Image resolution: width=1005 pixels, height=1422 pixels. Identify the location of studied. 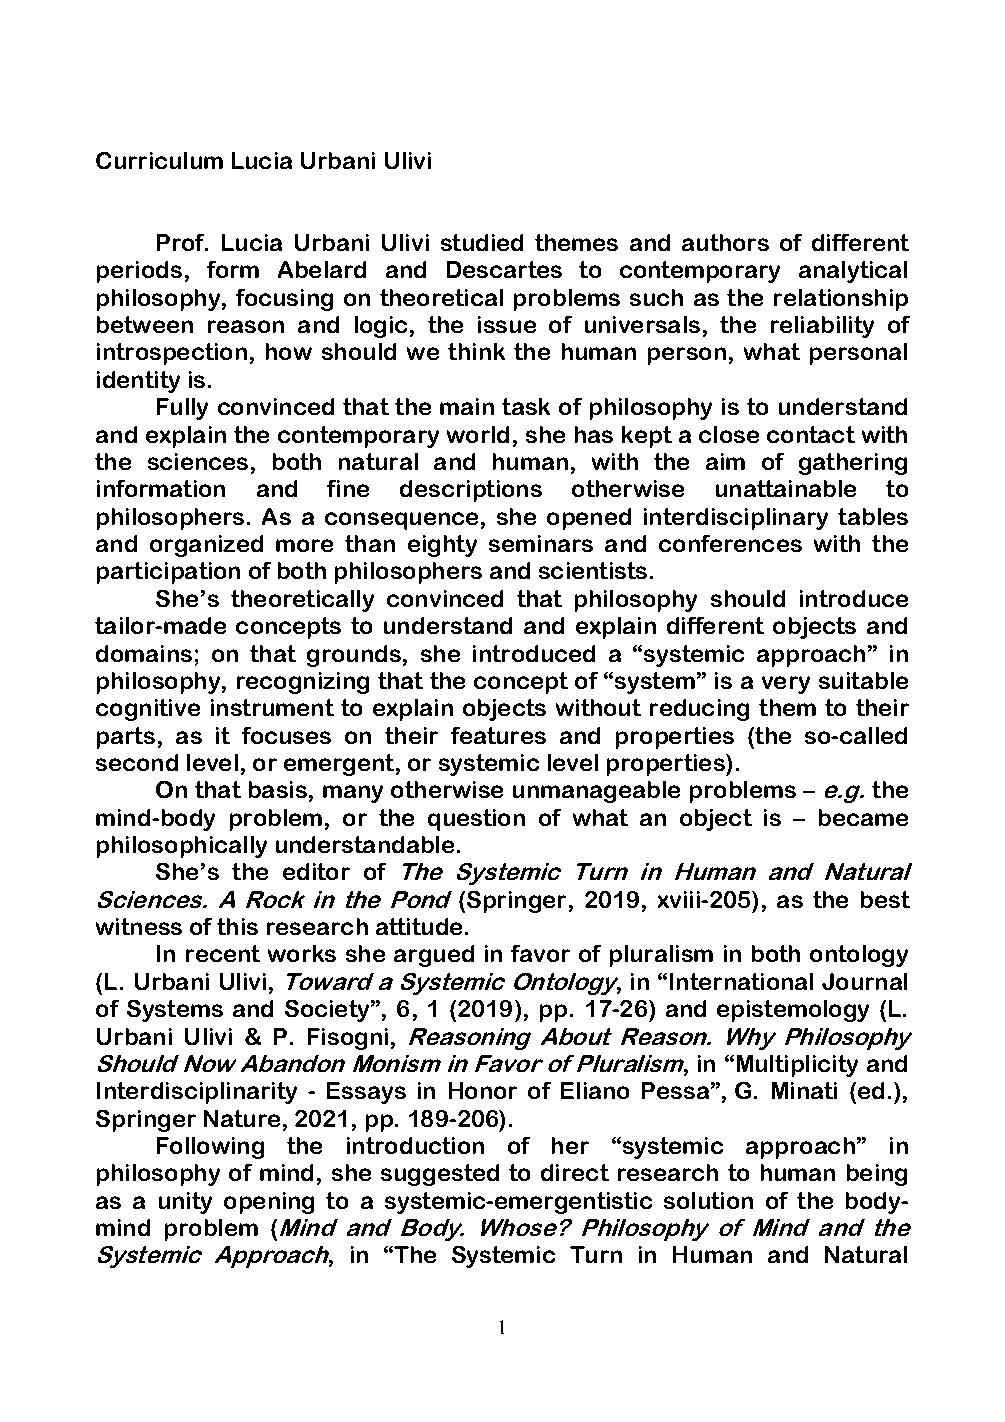
(482, 242).
